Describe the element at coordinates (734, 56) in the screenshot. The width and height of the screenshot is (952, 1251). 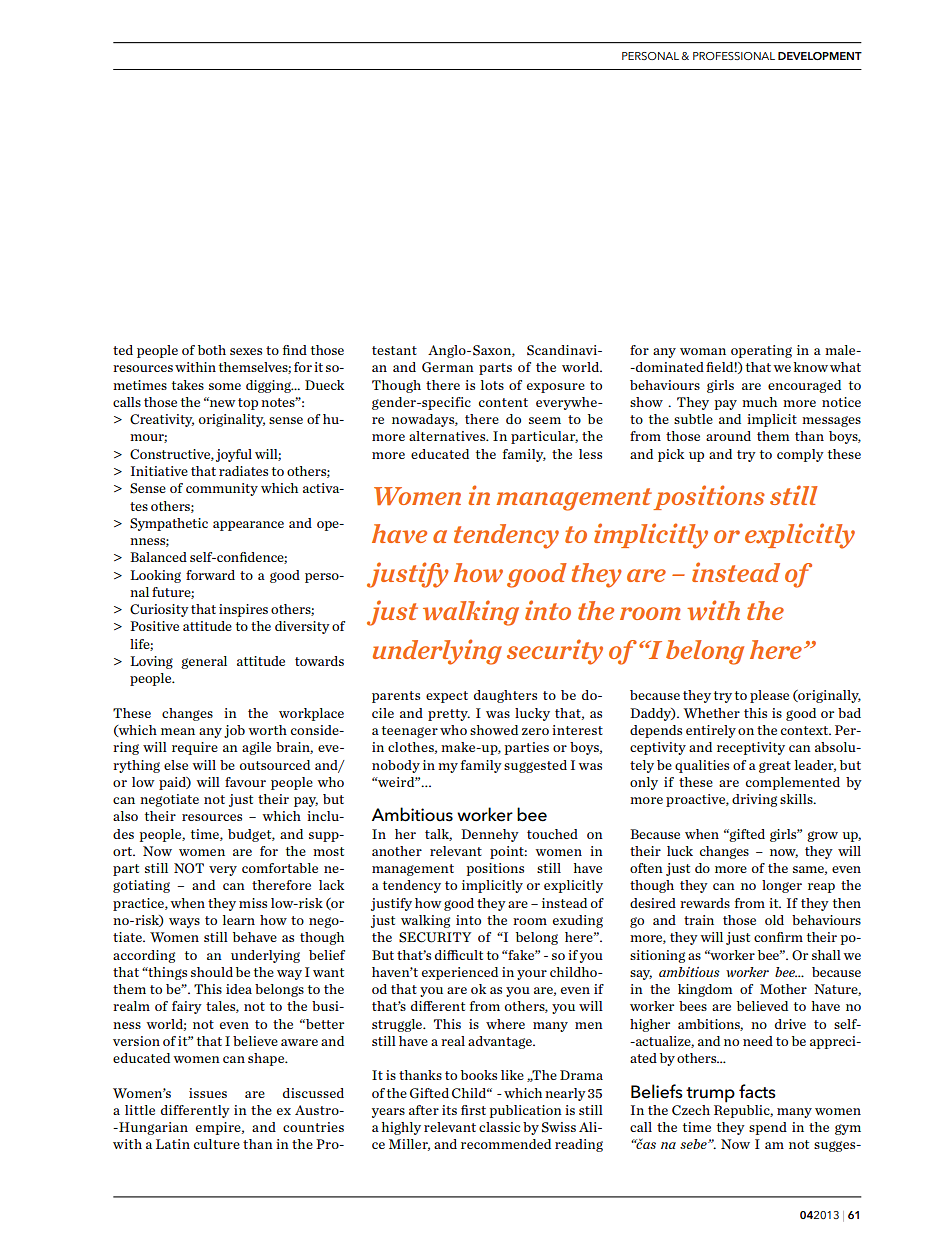
I see `PROFESSIONAL` at that location.
